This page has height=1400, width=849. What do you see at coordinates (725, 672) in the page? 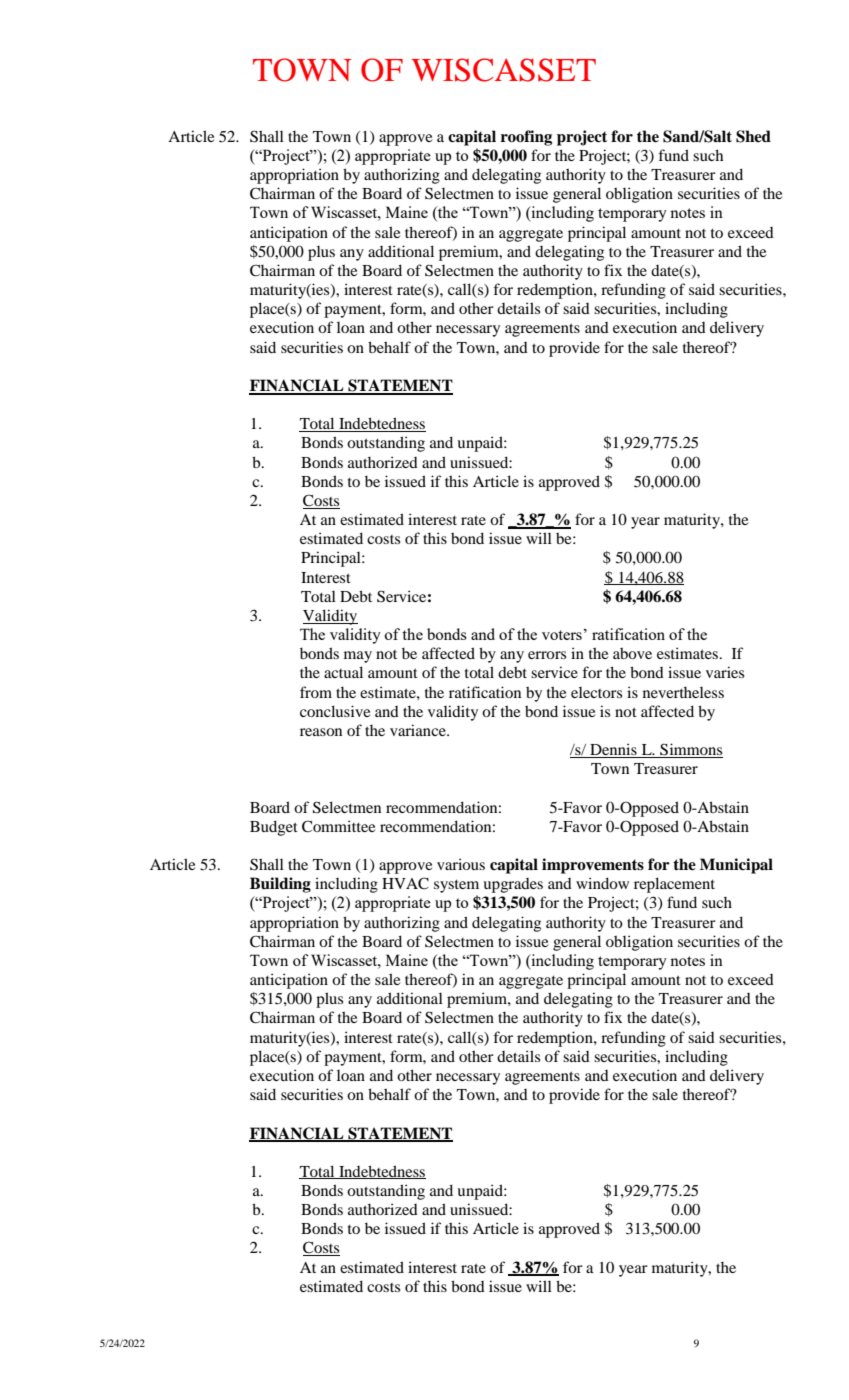
I see `varies` at bounding box center [725, 672].
